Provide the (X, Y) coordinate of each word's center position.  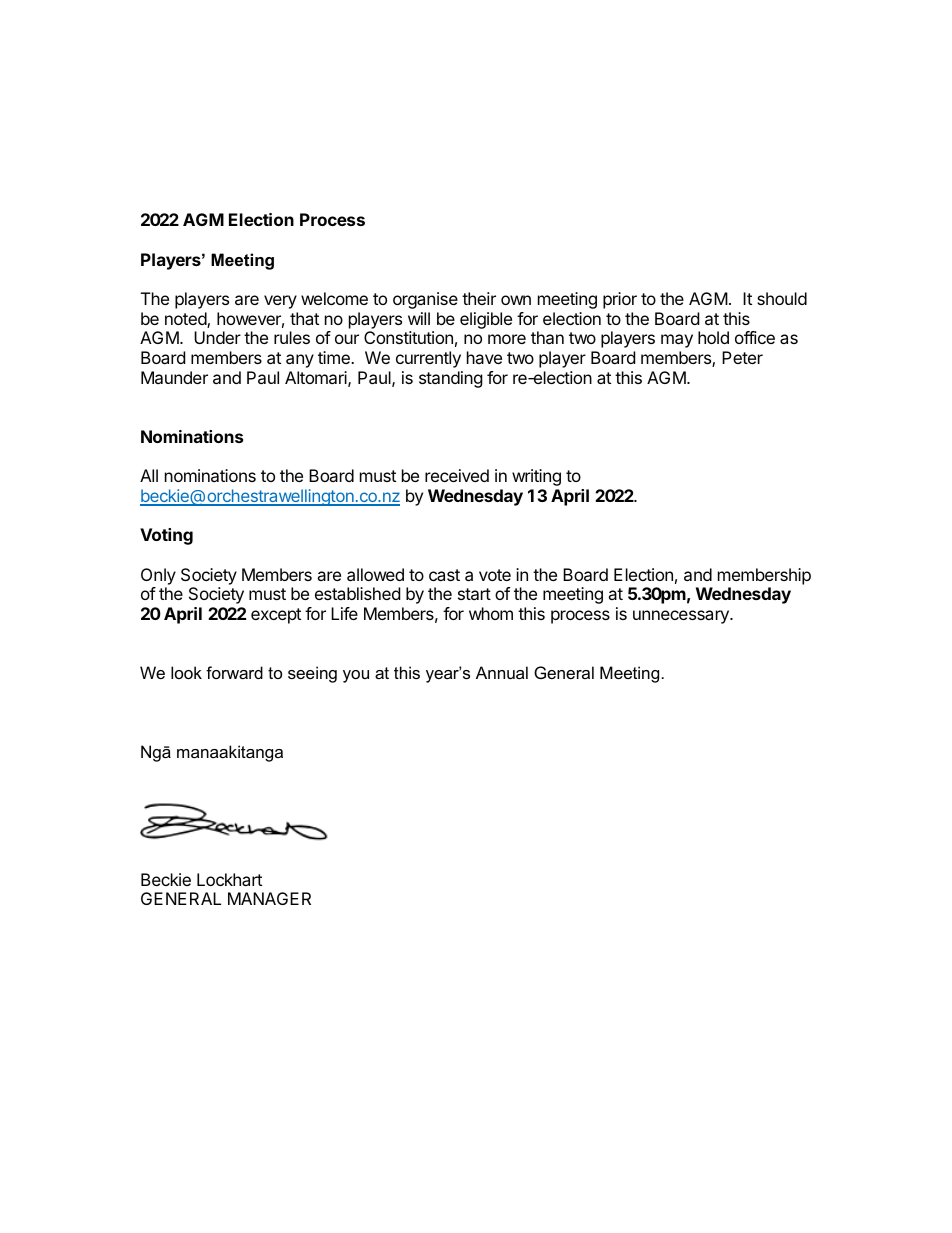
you (356, 676)
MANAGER (269, 898)
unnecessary (682, 617)
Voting (166, 536)
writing (536, 477)
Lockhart (229, 879)
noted (186, 320)
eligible (486, 320)
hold (713, 337)
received (457, 475)
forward (234, 672)
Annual (502, 672)
